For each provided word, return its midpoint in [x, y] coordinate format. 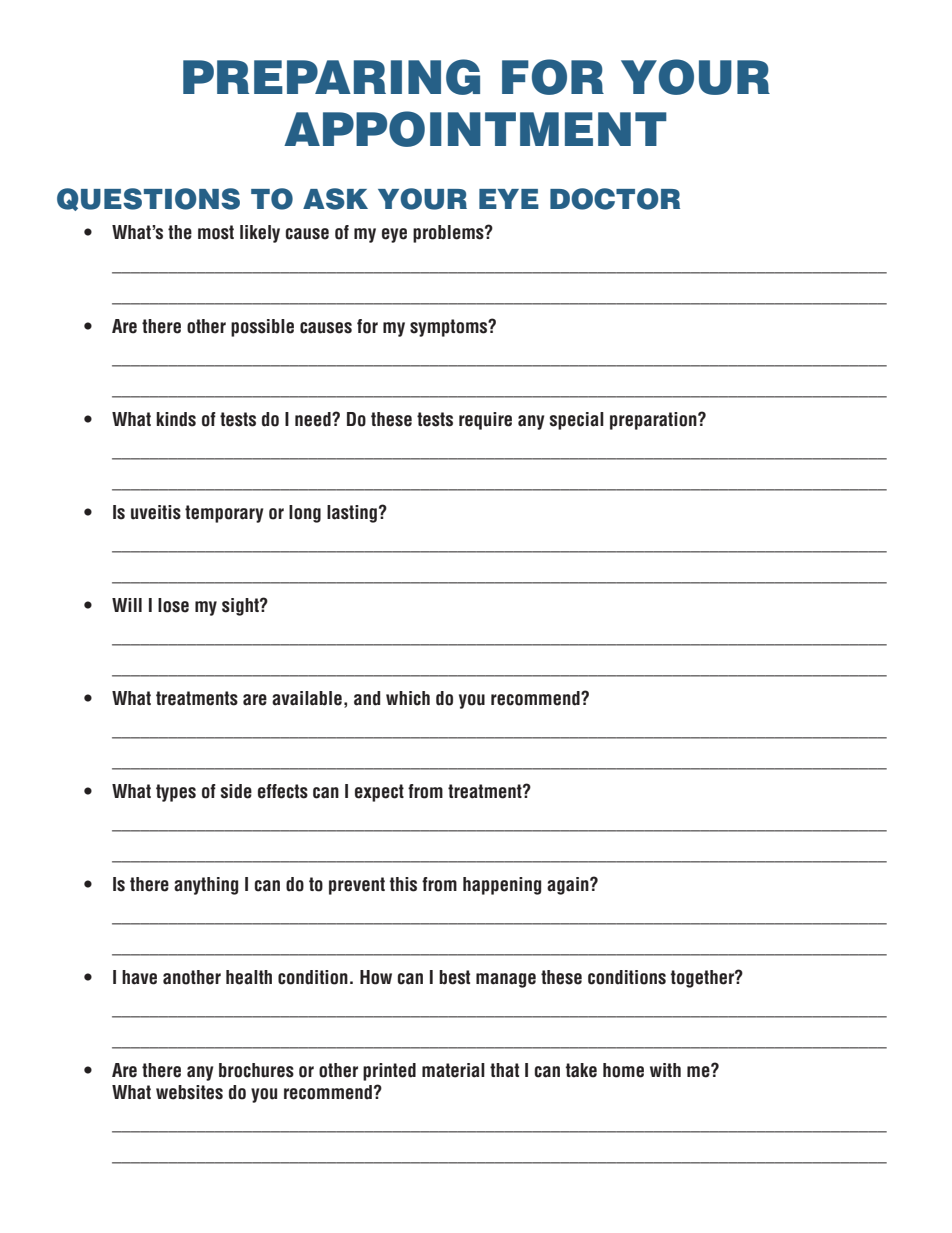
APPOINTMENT [475, 129]
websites [189, 1092]
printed [389, 1072]
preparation [654, 421]
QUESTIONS [148, 199]
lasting [353, 514]
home [623, 1070]
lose [173, 605]
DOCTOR [615, 199]
